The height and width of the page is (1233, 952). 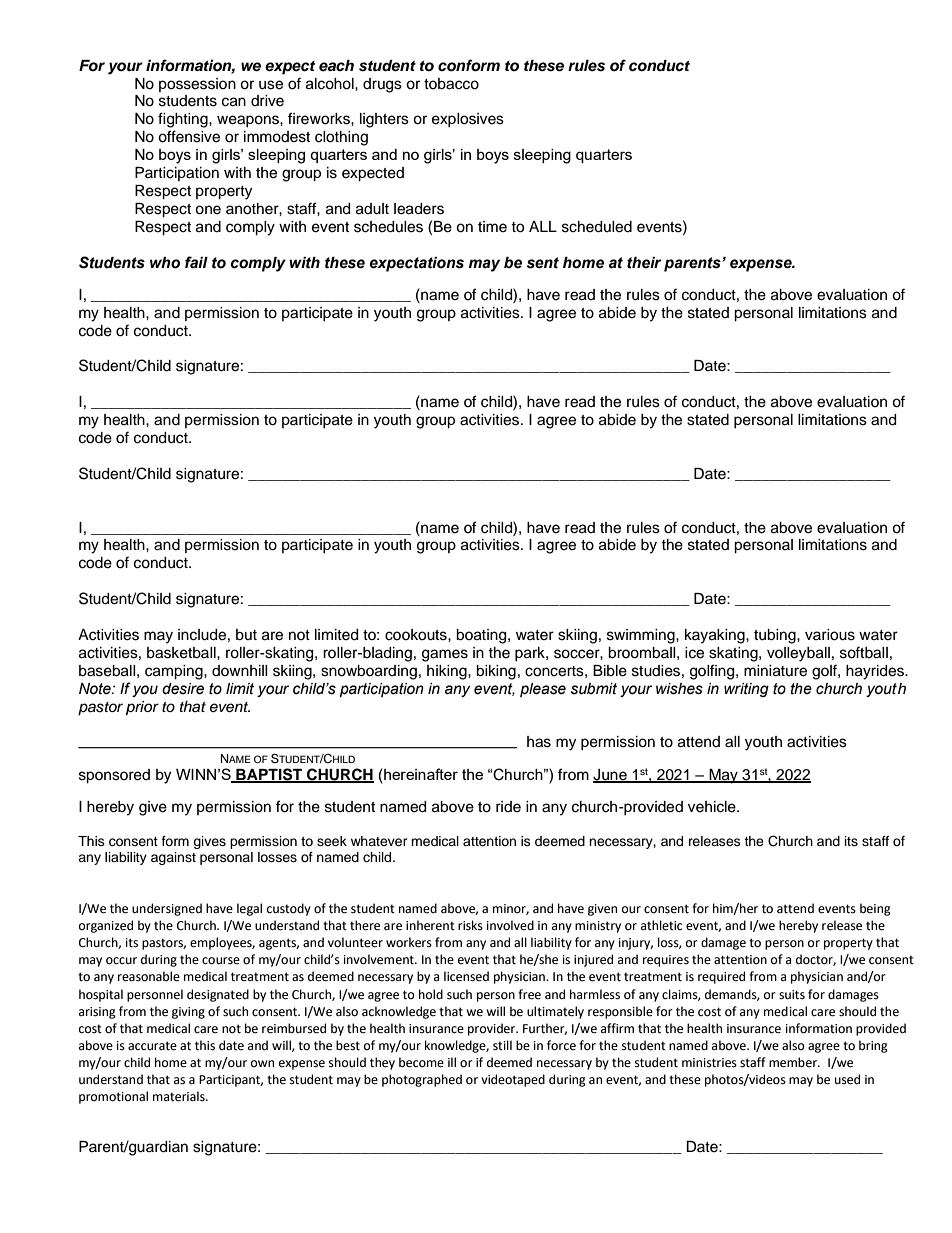 What do you see at coordinates (180, 1096) in the page?
I see `materials` at bounding box center [180, 1096].
